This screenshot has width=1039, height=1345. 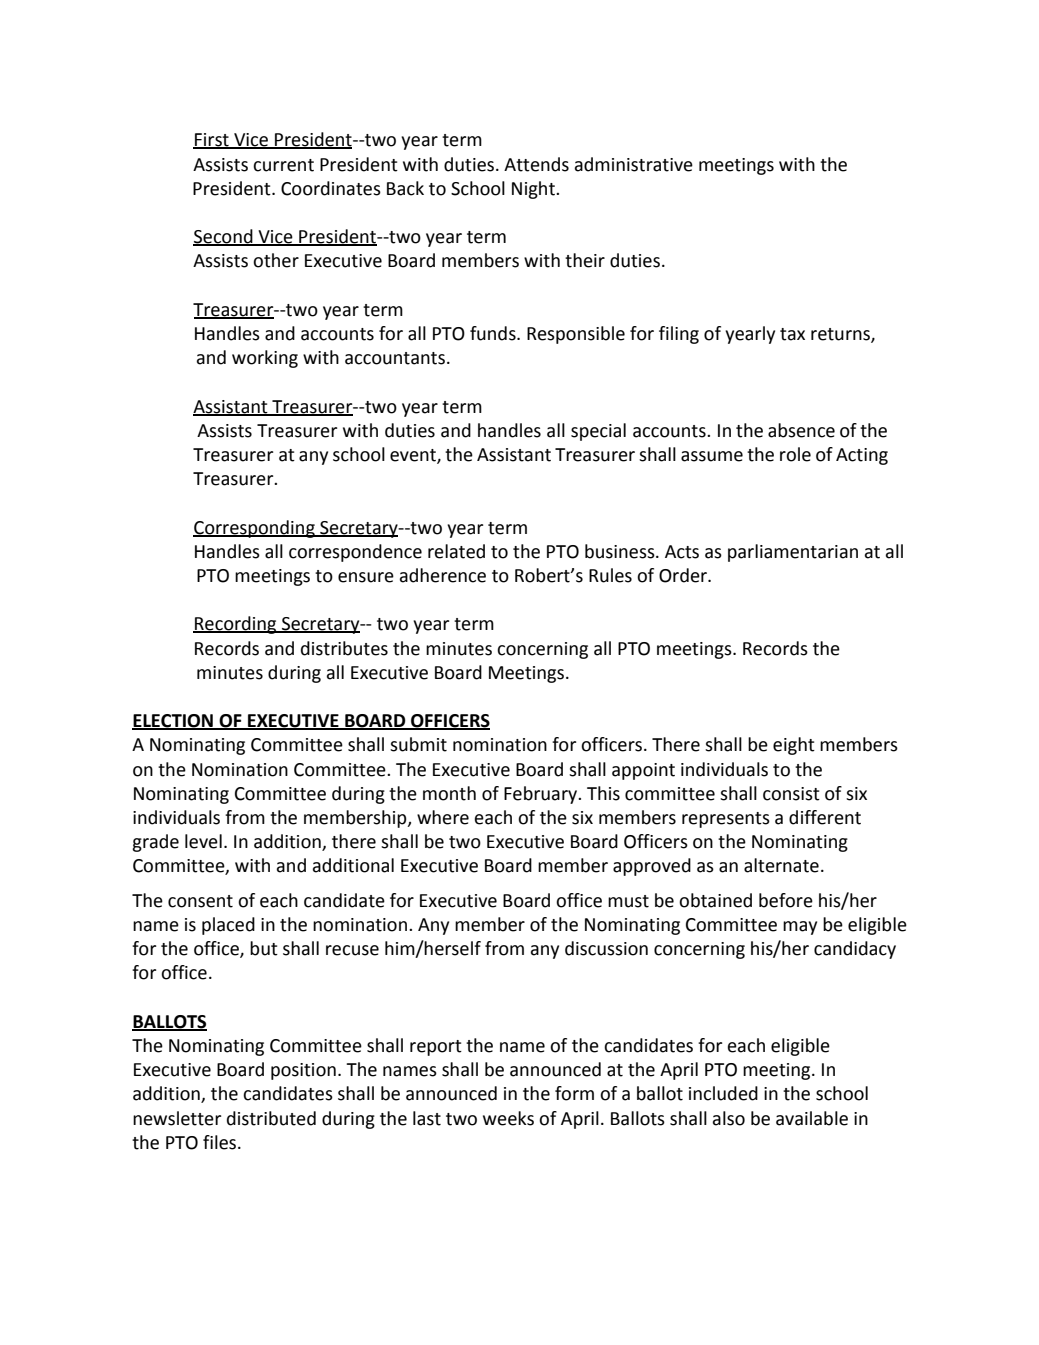 I want to click on special, so click(x=598, y=432).
